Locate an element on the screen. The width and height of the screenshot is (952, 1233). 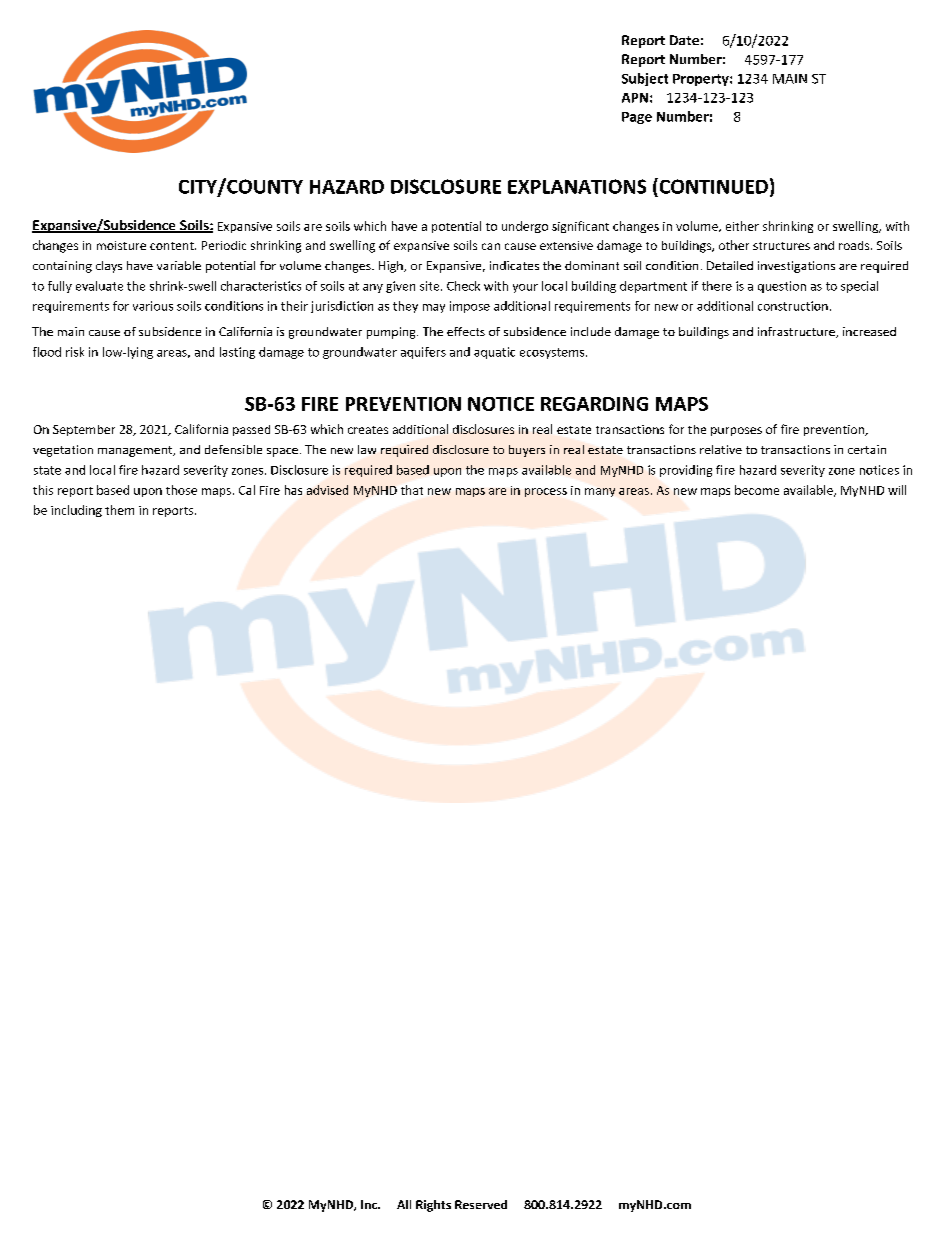
various is located at coordinates (153, 306).
